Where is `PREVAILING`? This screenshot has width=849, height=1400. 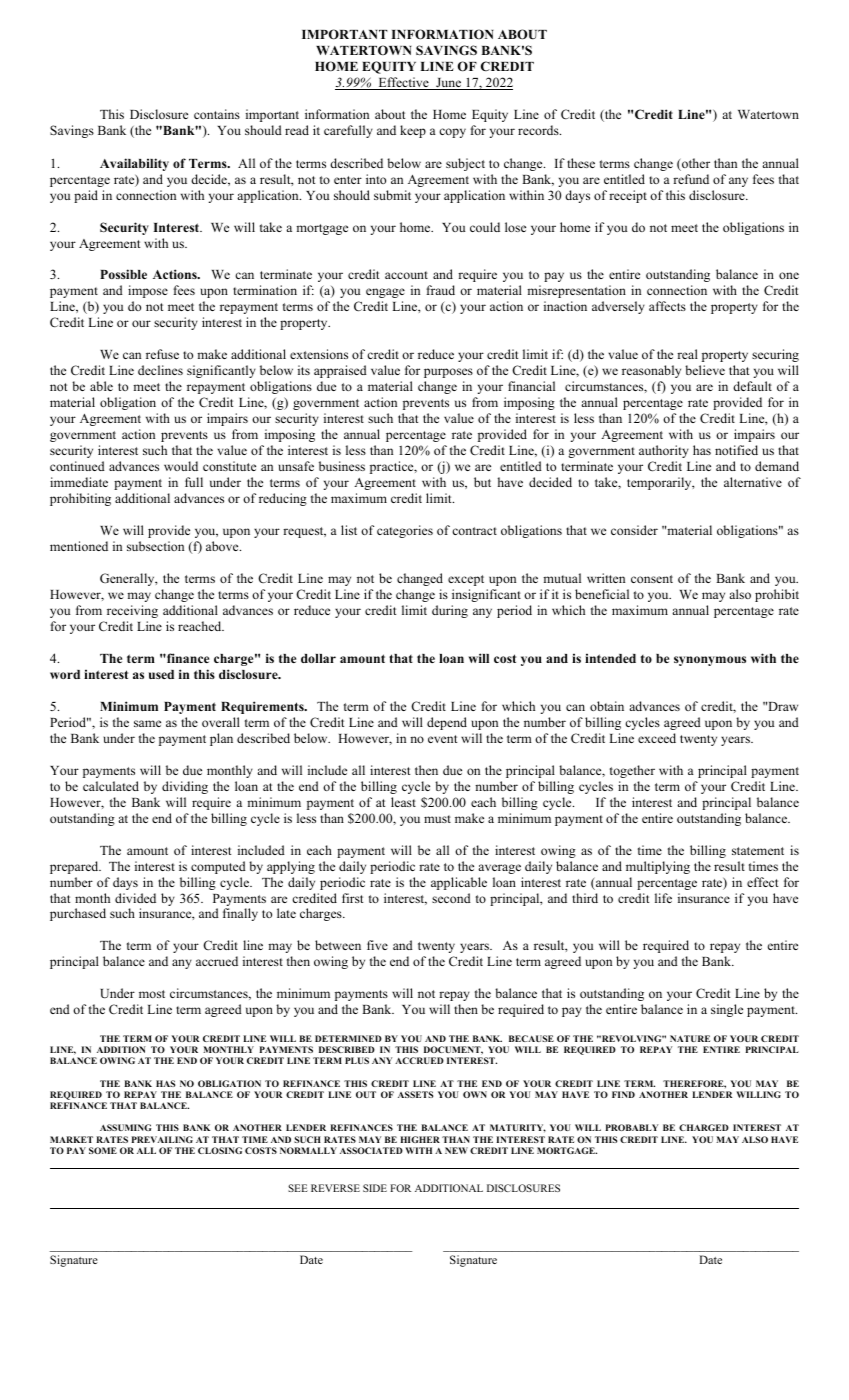
PREVAILING is located at coordinates (162, 1139).
